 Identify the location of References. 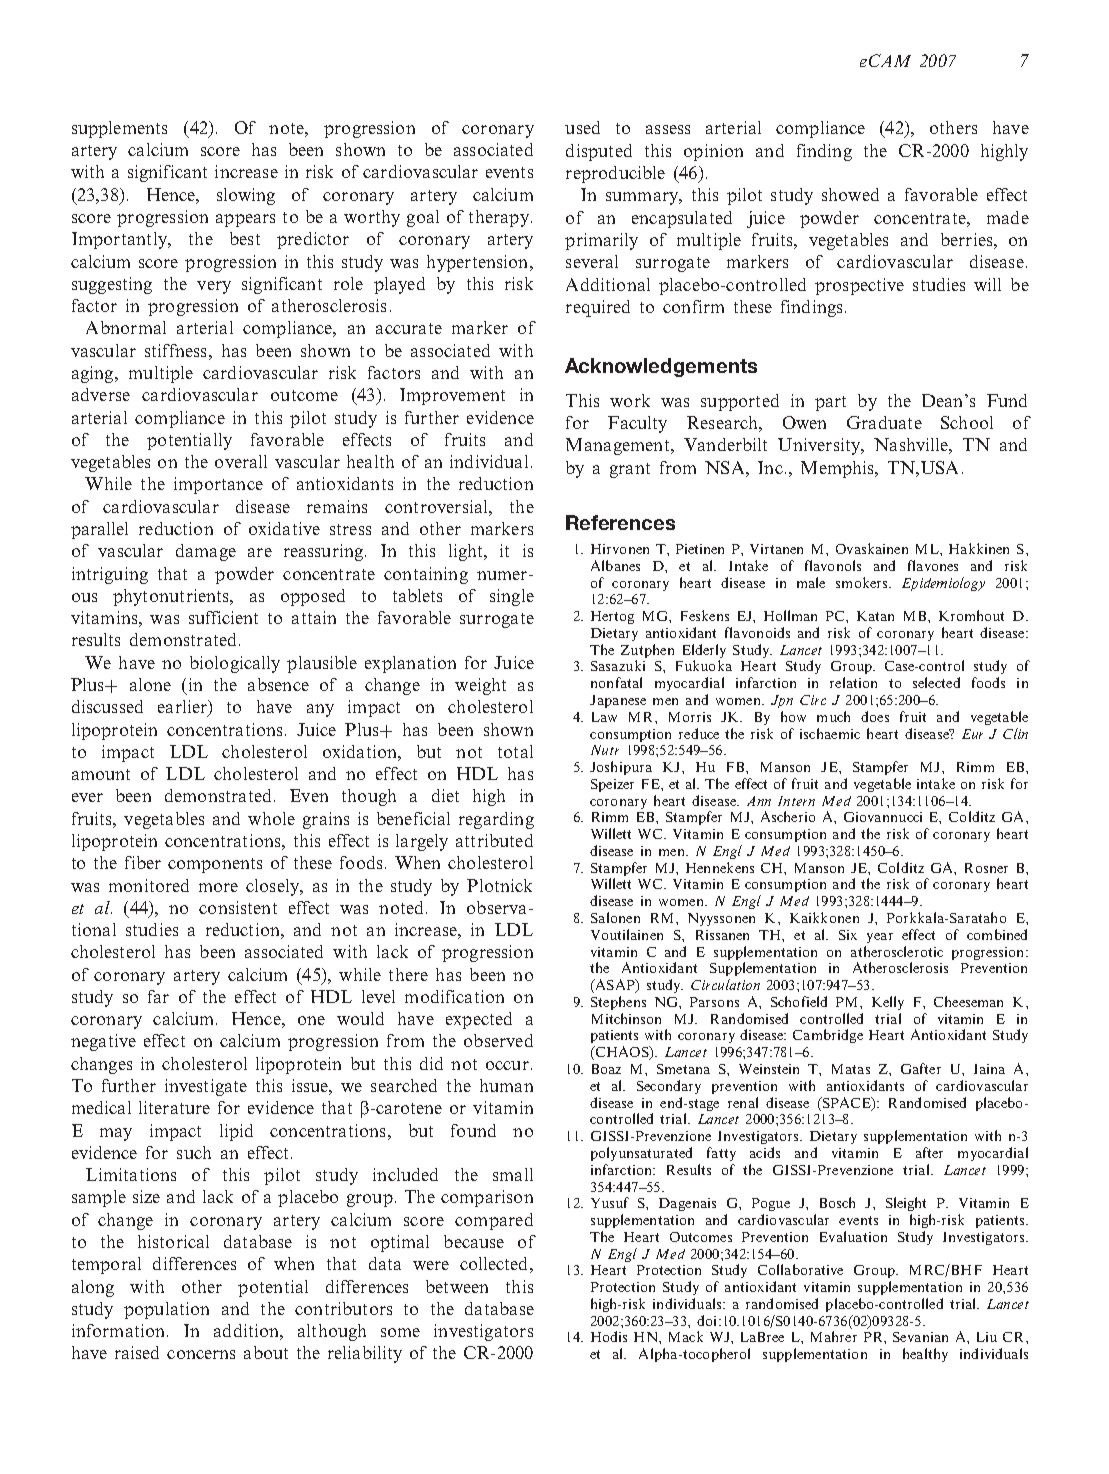
(620, 522).
